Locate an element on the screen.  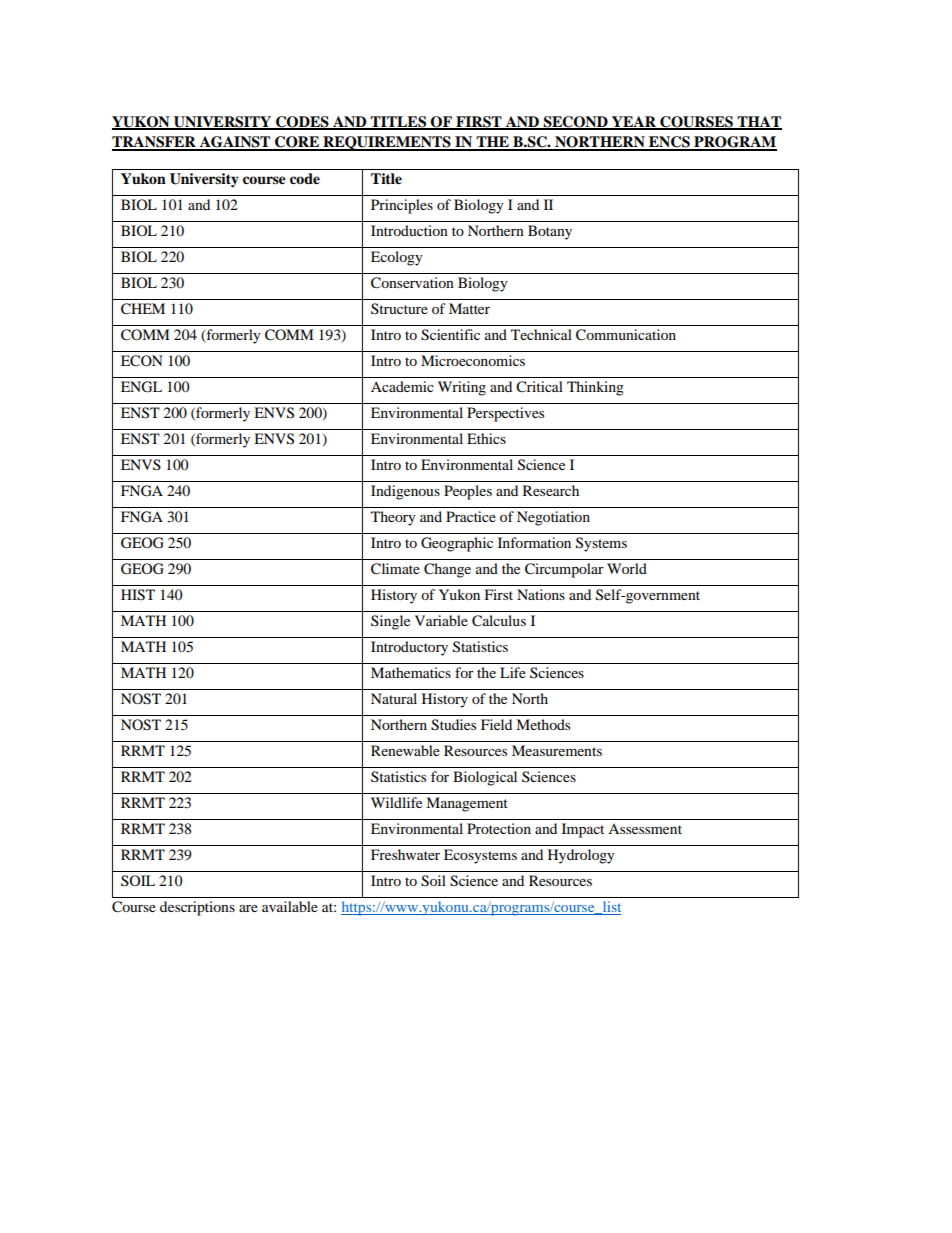
Ethics is located at coordinates (486, 438).
